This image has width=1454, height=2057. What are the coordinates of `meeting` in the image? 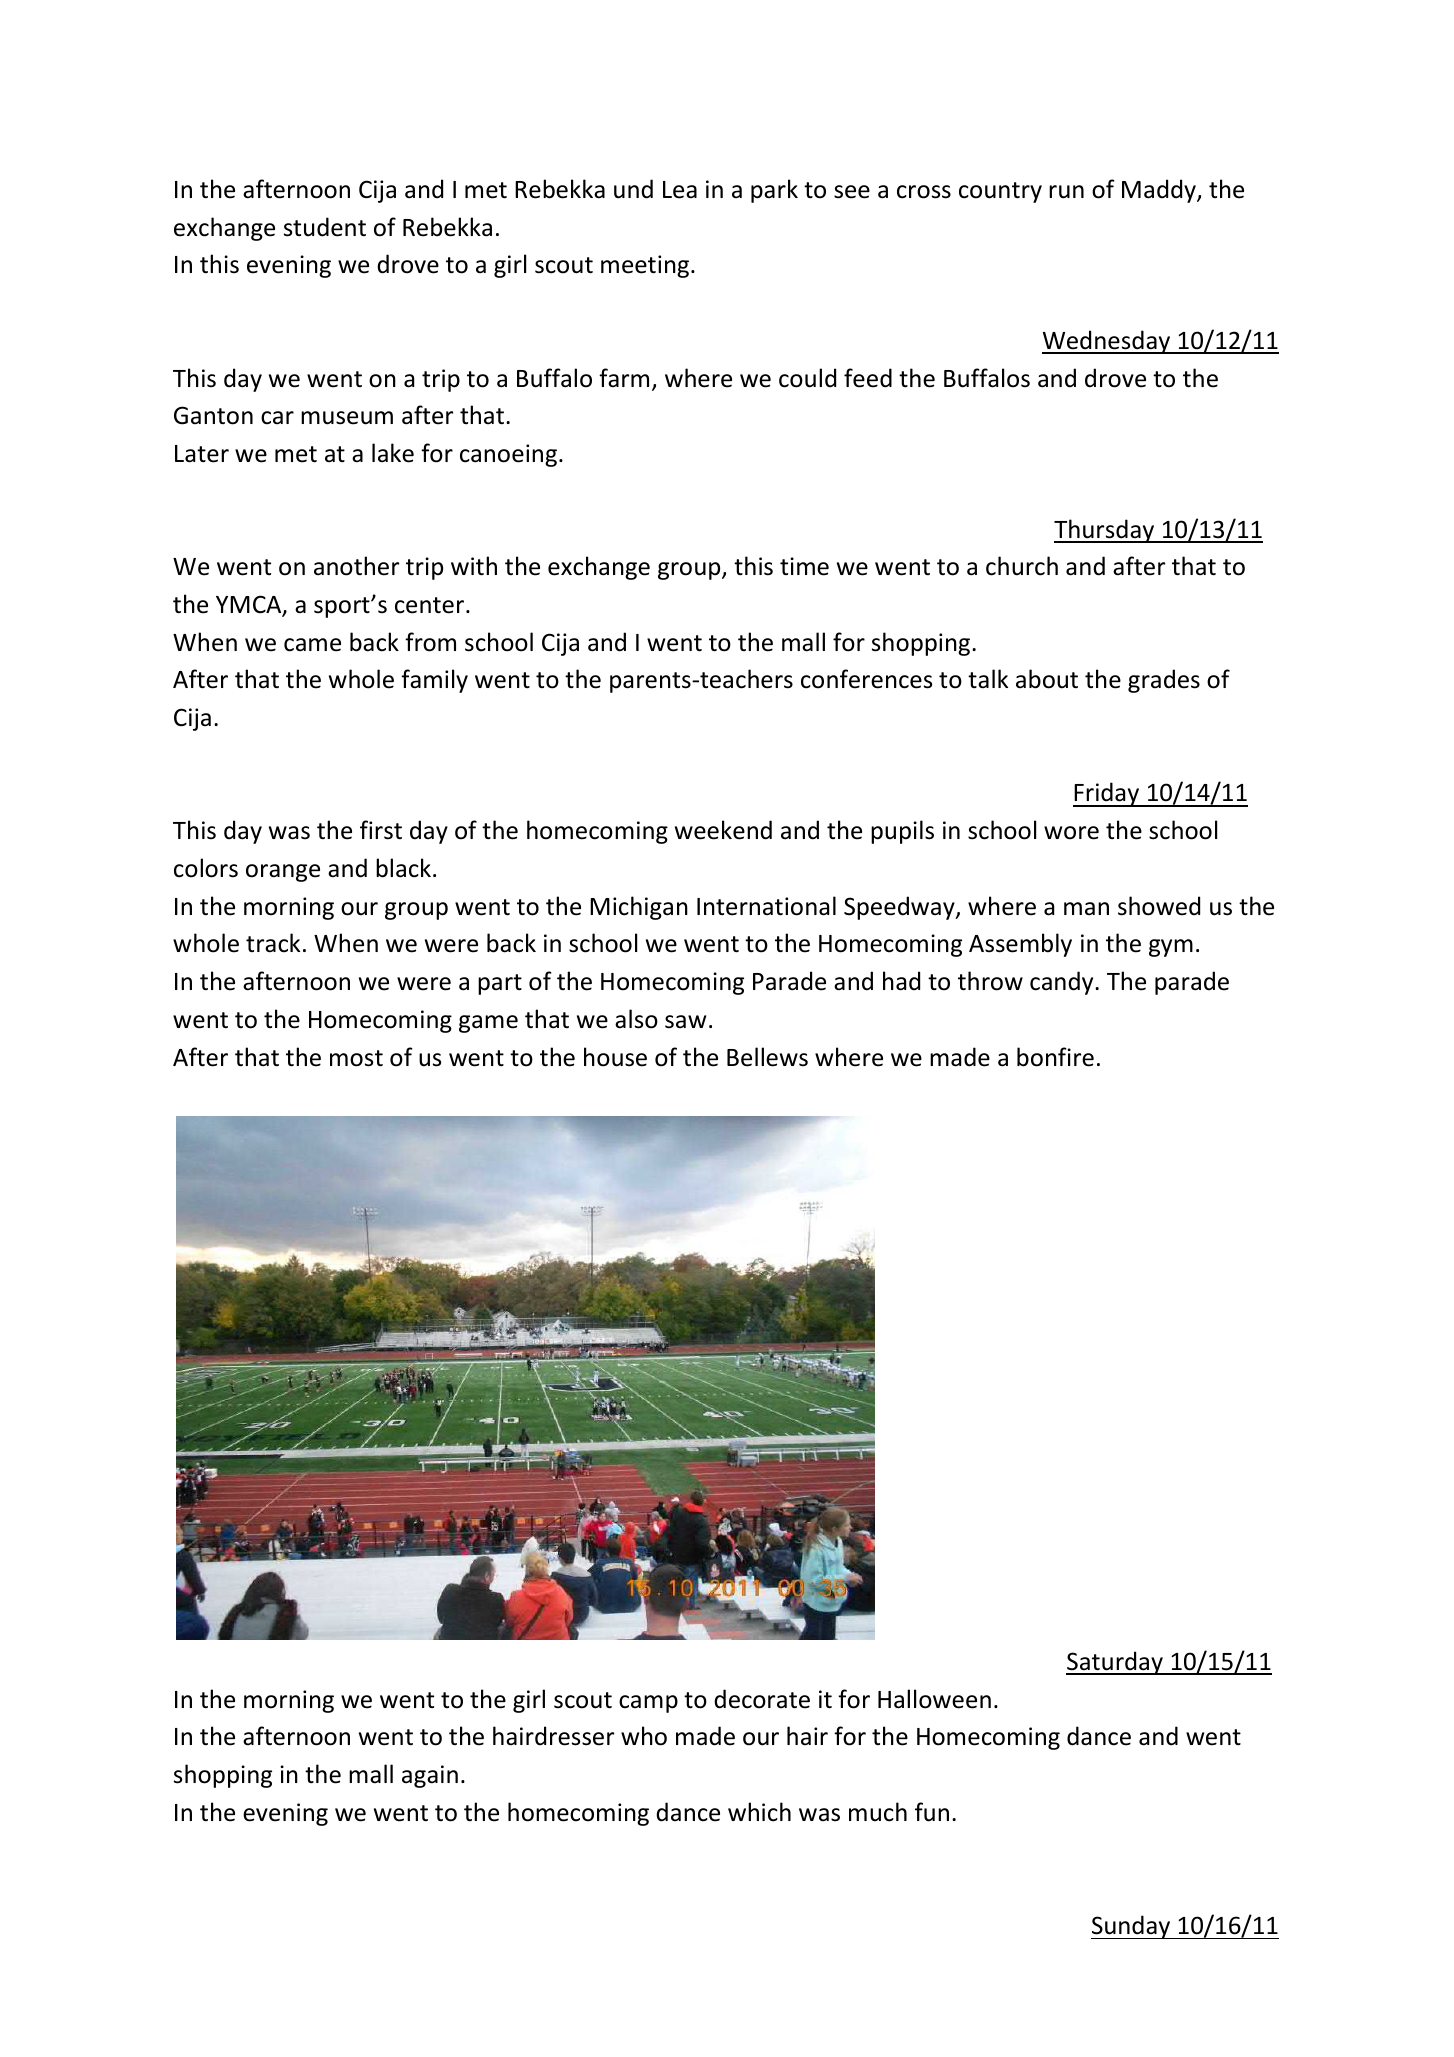 It's located at (645, 266).
